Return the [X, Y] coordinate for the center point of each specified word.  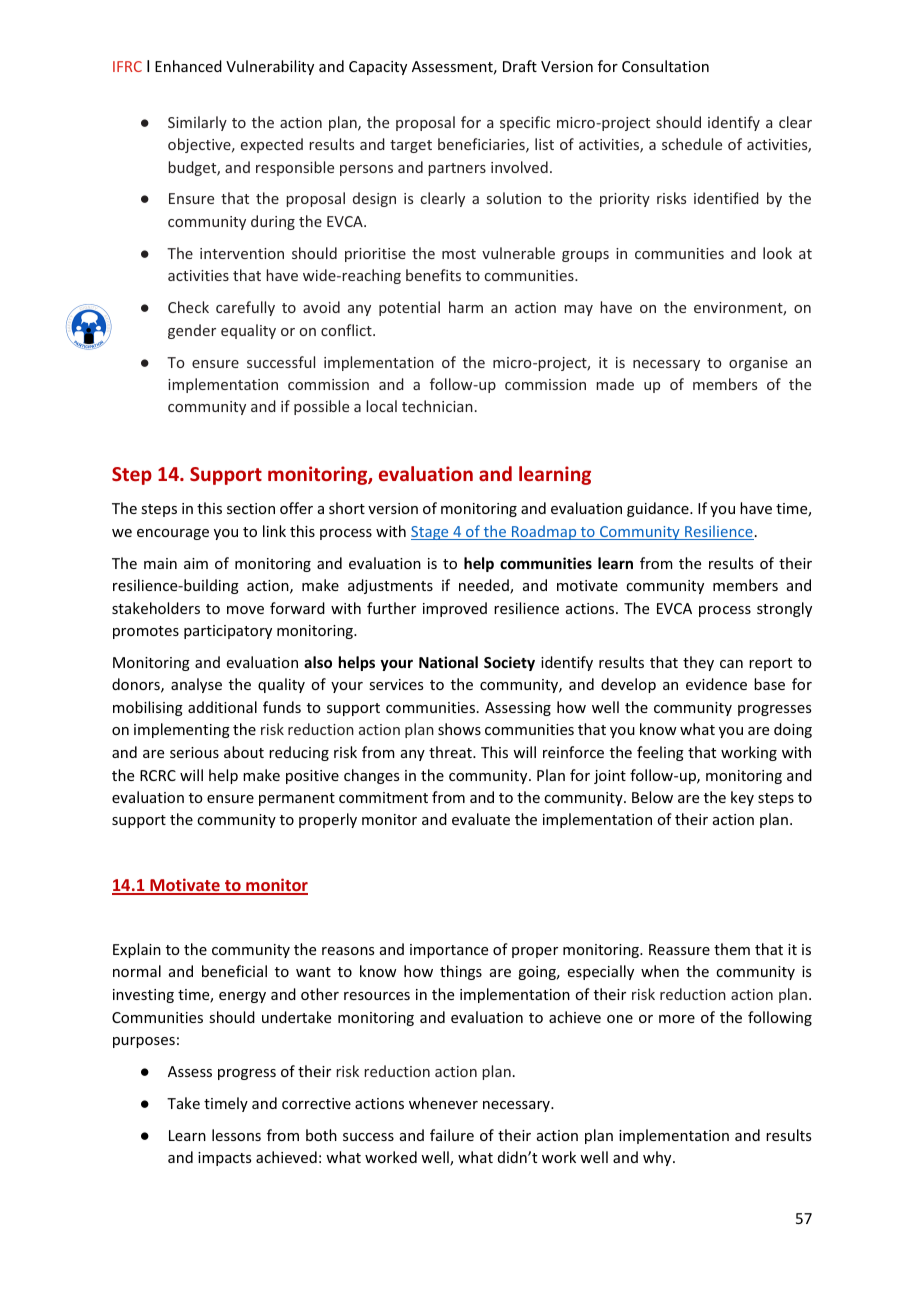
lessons [236, 1135]
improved [455, 609]
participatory [228, 632]
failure [452, 1135]
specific [525, 123]
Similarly [197, 123]
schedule [692, 144]
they [698, 663]
